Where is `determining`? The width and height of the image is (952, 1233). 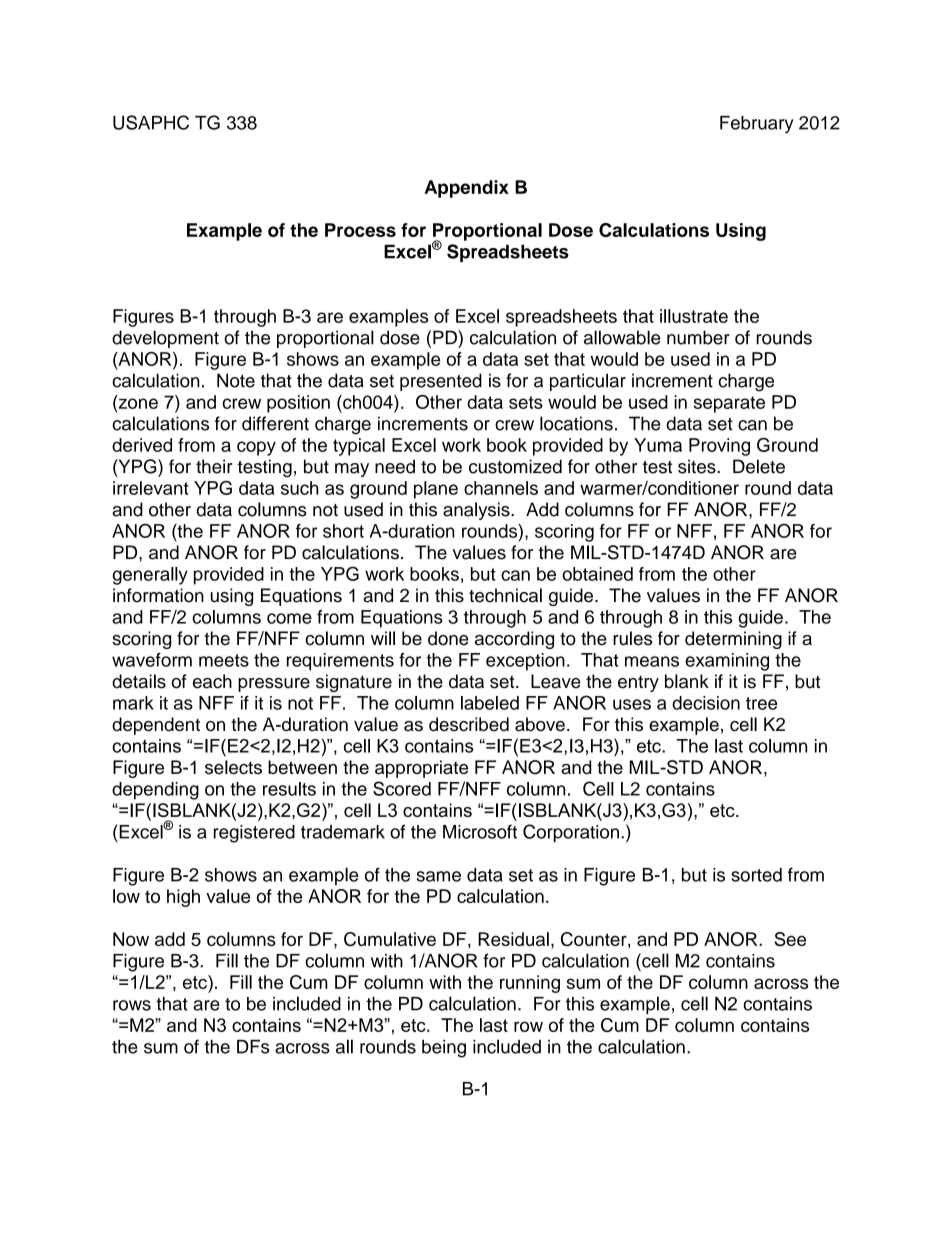
determining is located at coordinates (733, 640).
